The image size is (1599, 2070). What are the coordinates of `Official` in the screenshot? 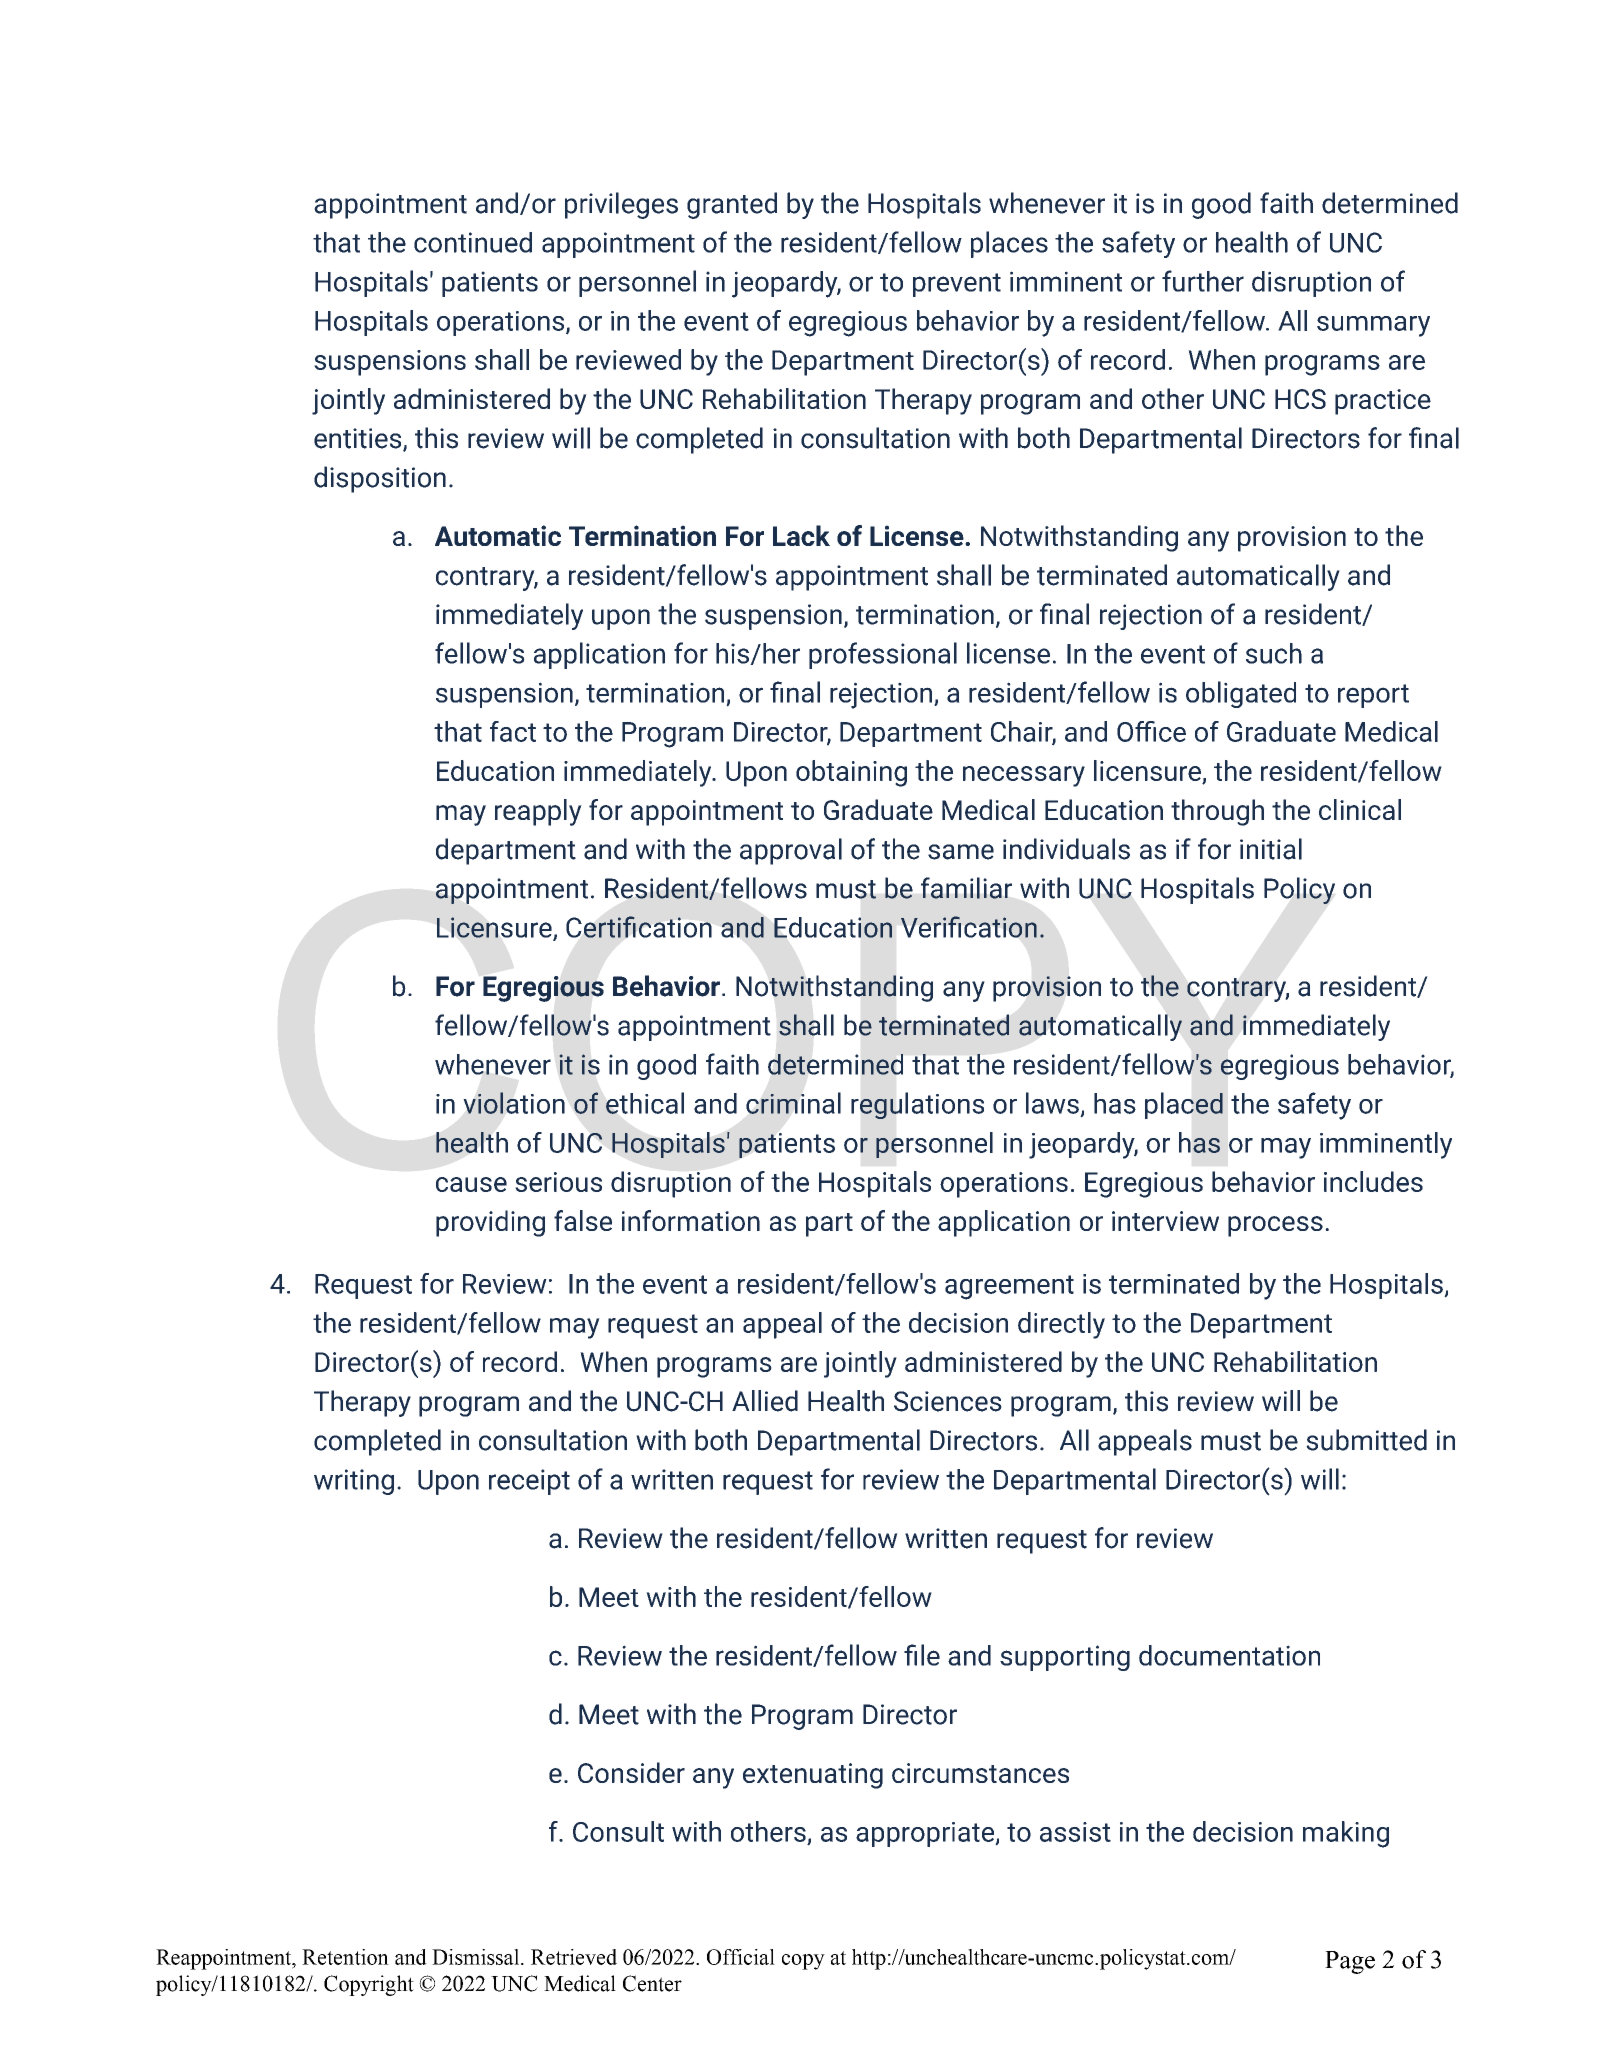 It's located at (741, 1957).
